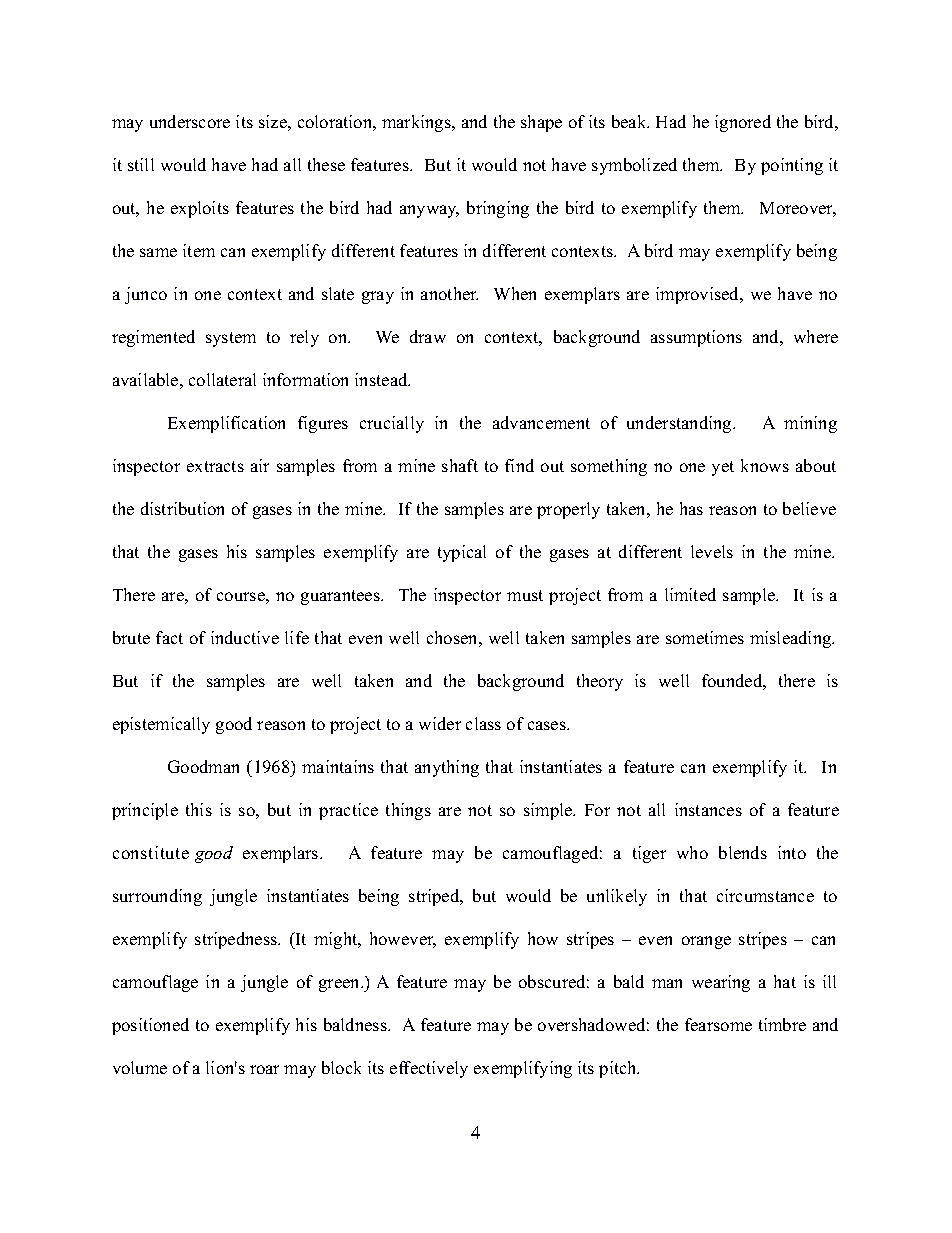 The height and width of the document is (1233, 952). I want to click on roar, so click(264, 1069).
